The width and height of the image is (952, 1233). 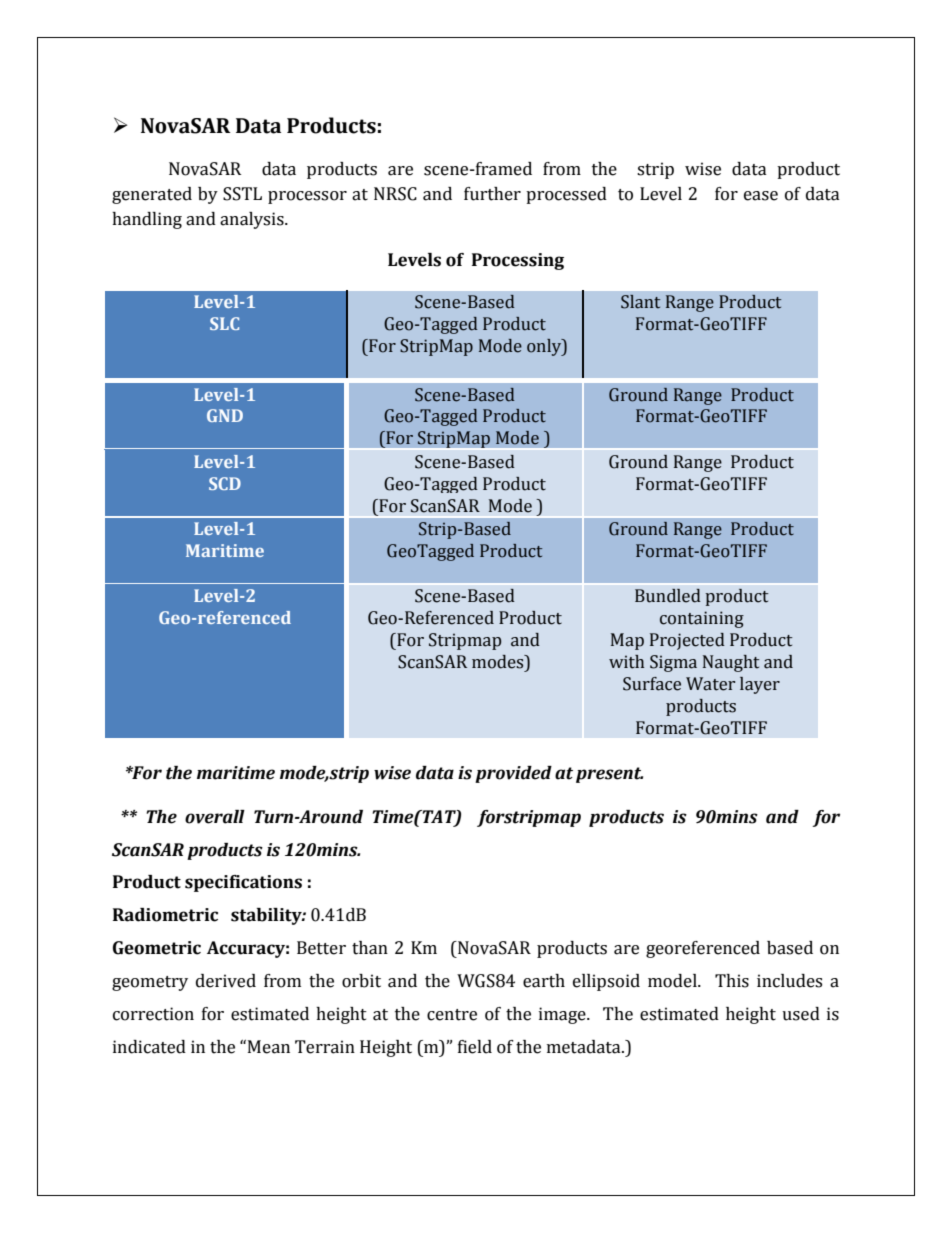 I want to click on Mean, so click(x=269, y=1047).
